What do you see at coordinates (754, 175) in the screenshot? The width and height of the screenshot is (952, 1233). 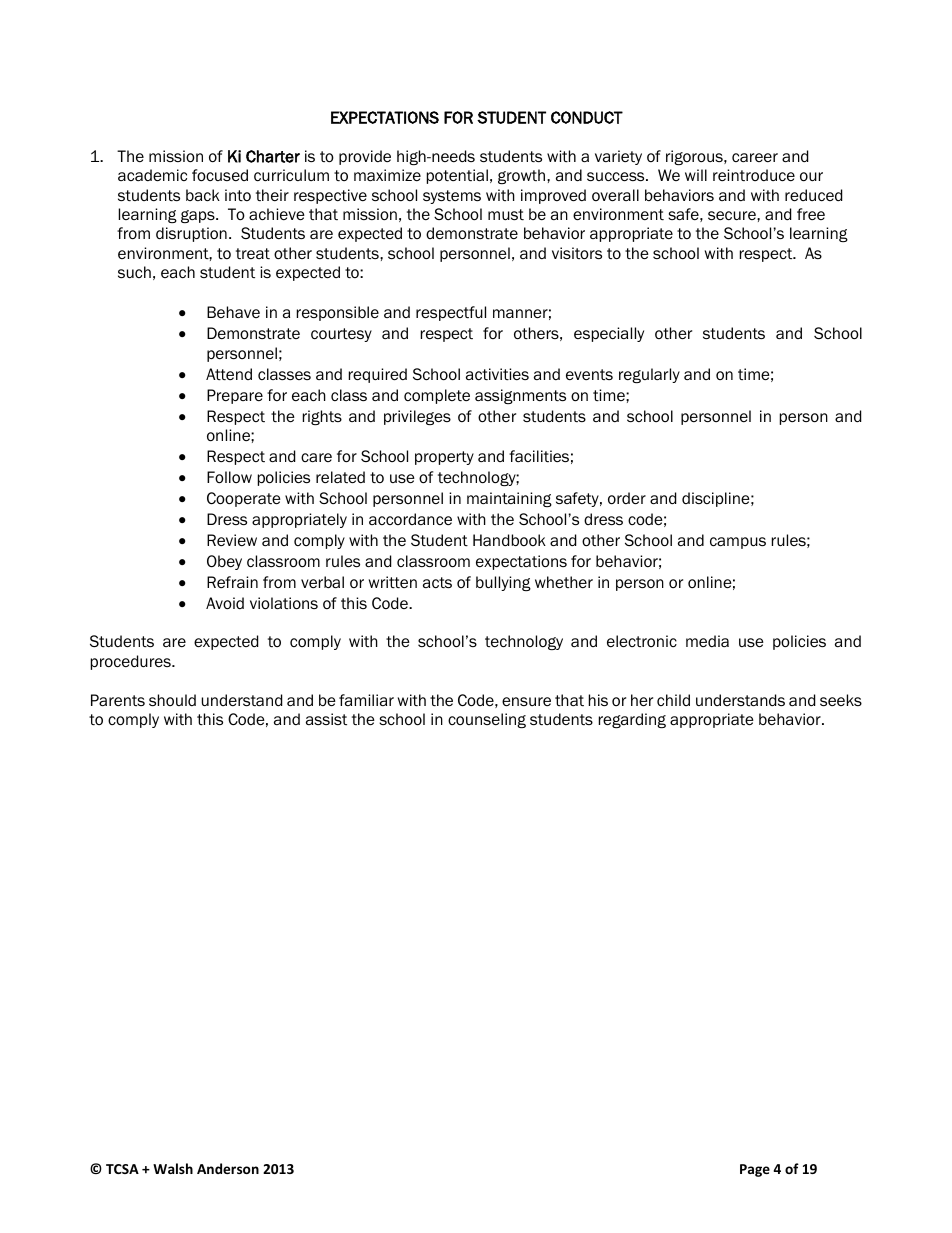 I see `reintroduce` at bounding box center [754, 175].
